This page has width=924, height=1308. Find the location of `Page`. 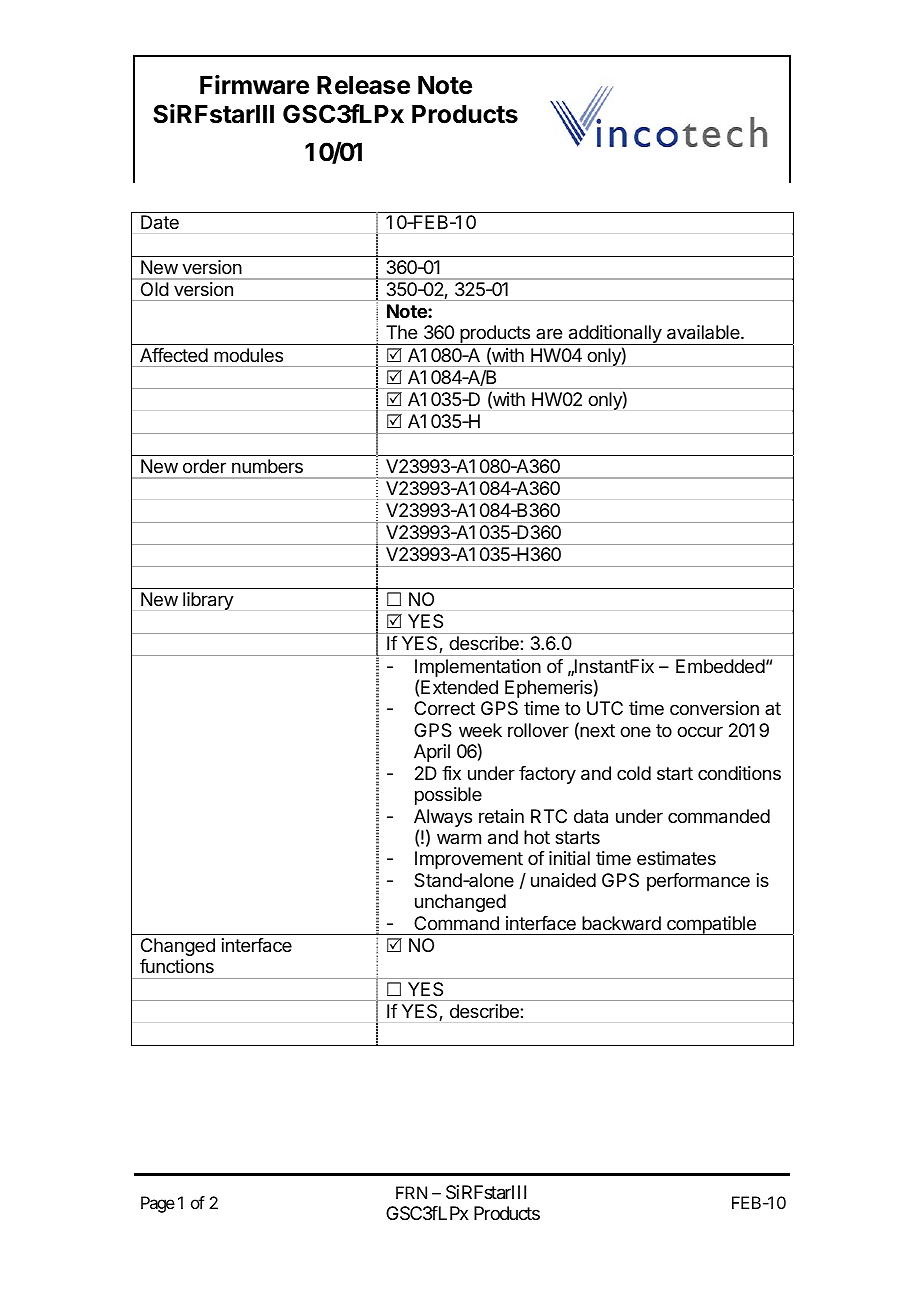

Page is located at coordinates (158, 1204).
